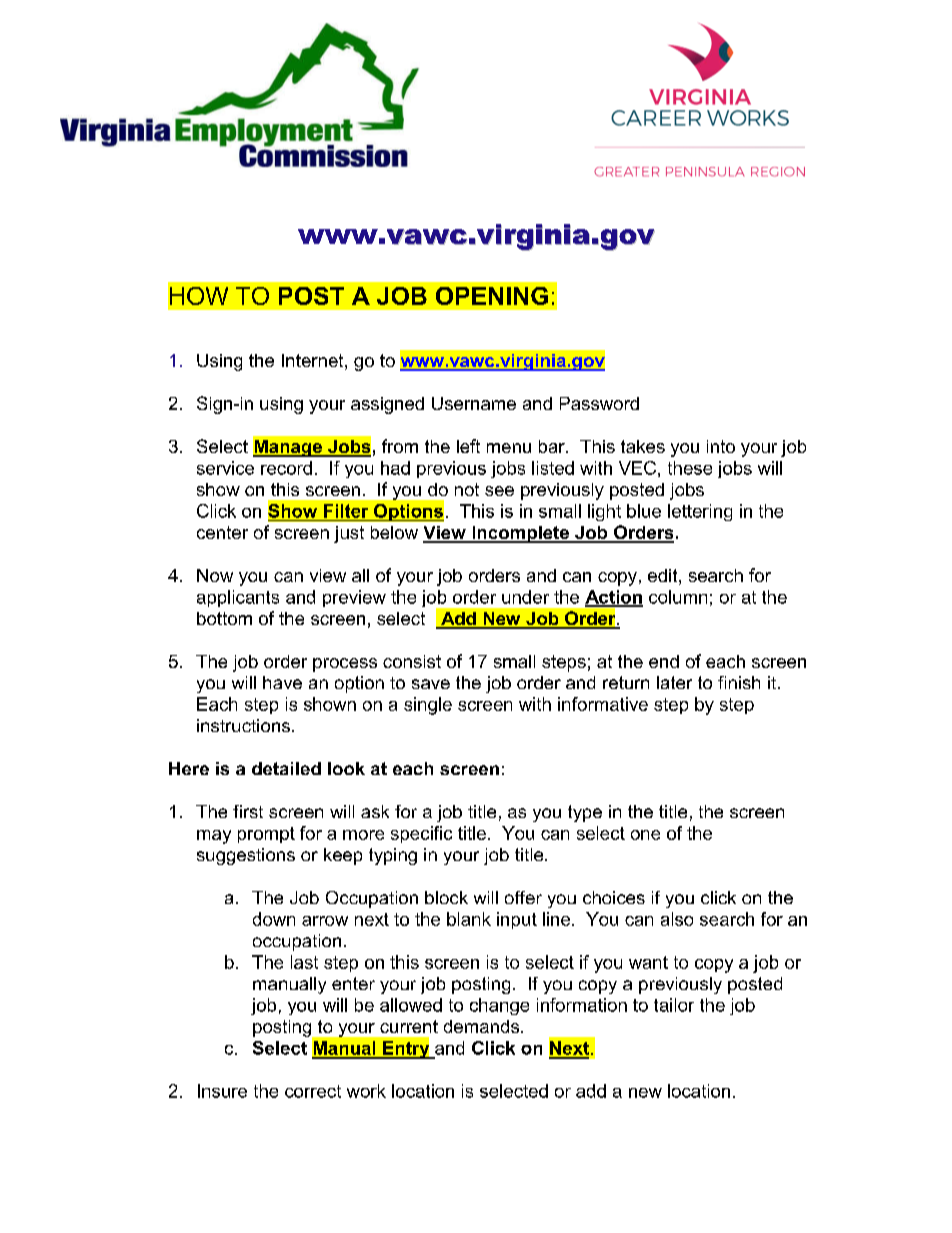 This image has height=1233, width=952. Describe the element at coordinates (483, 1026) in the image. I see `demands` at that location.
